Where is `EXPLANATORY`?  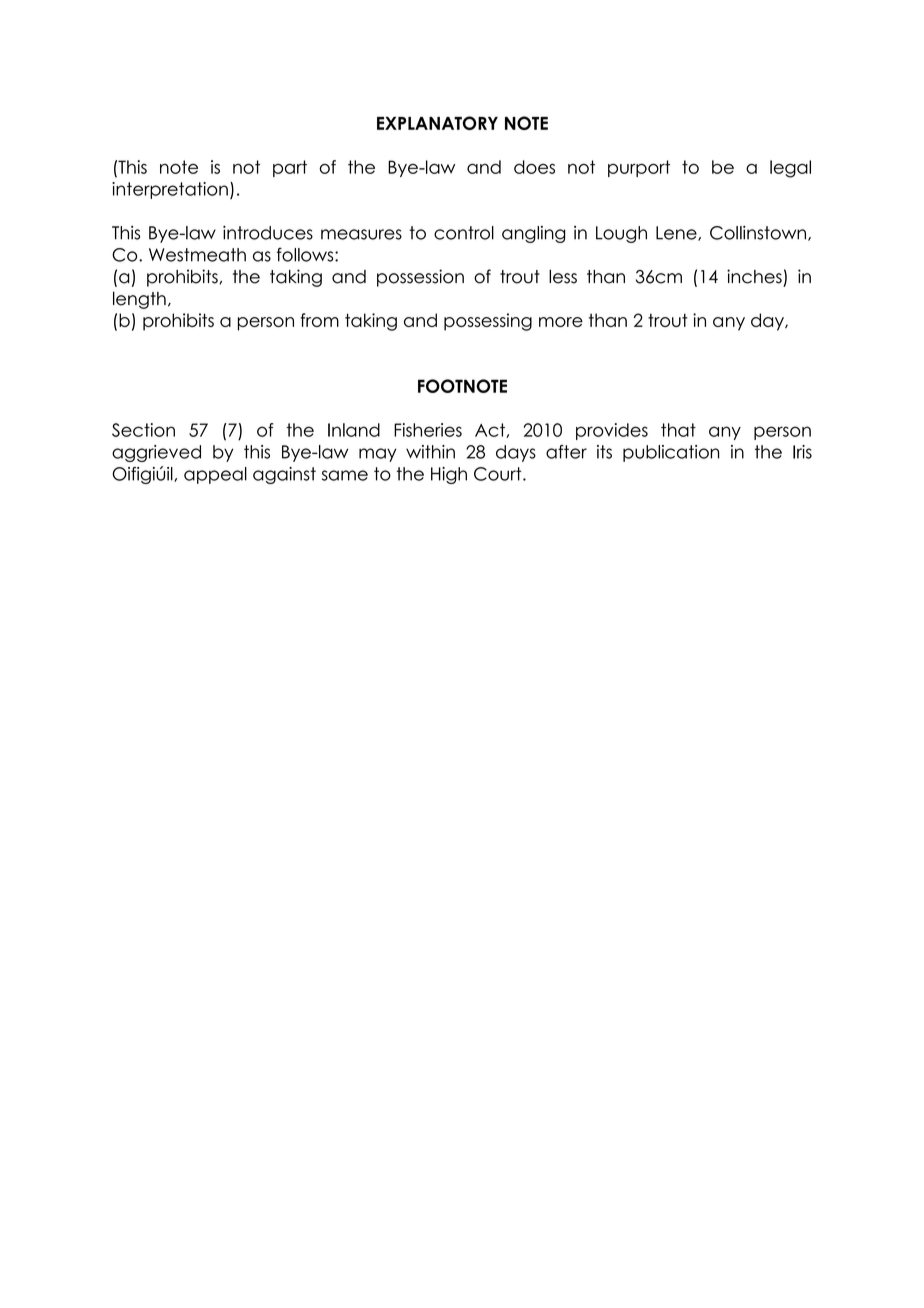
EXPLANATORY is located at coordinates (437, 123).
